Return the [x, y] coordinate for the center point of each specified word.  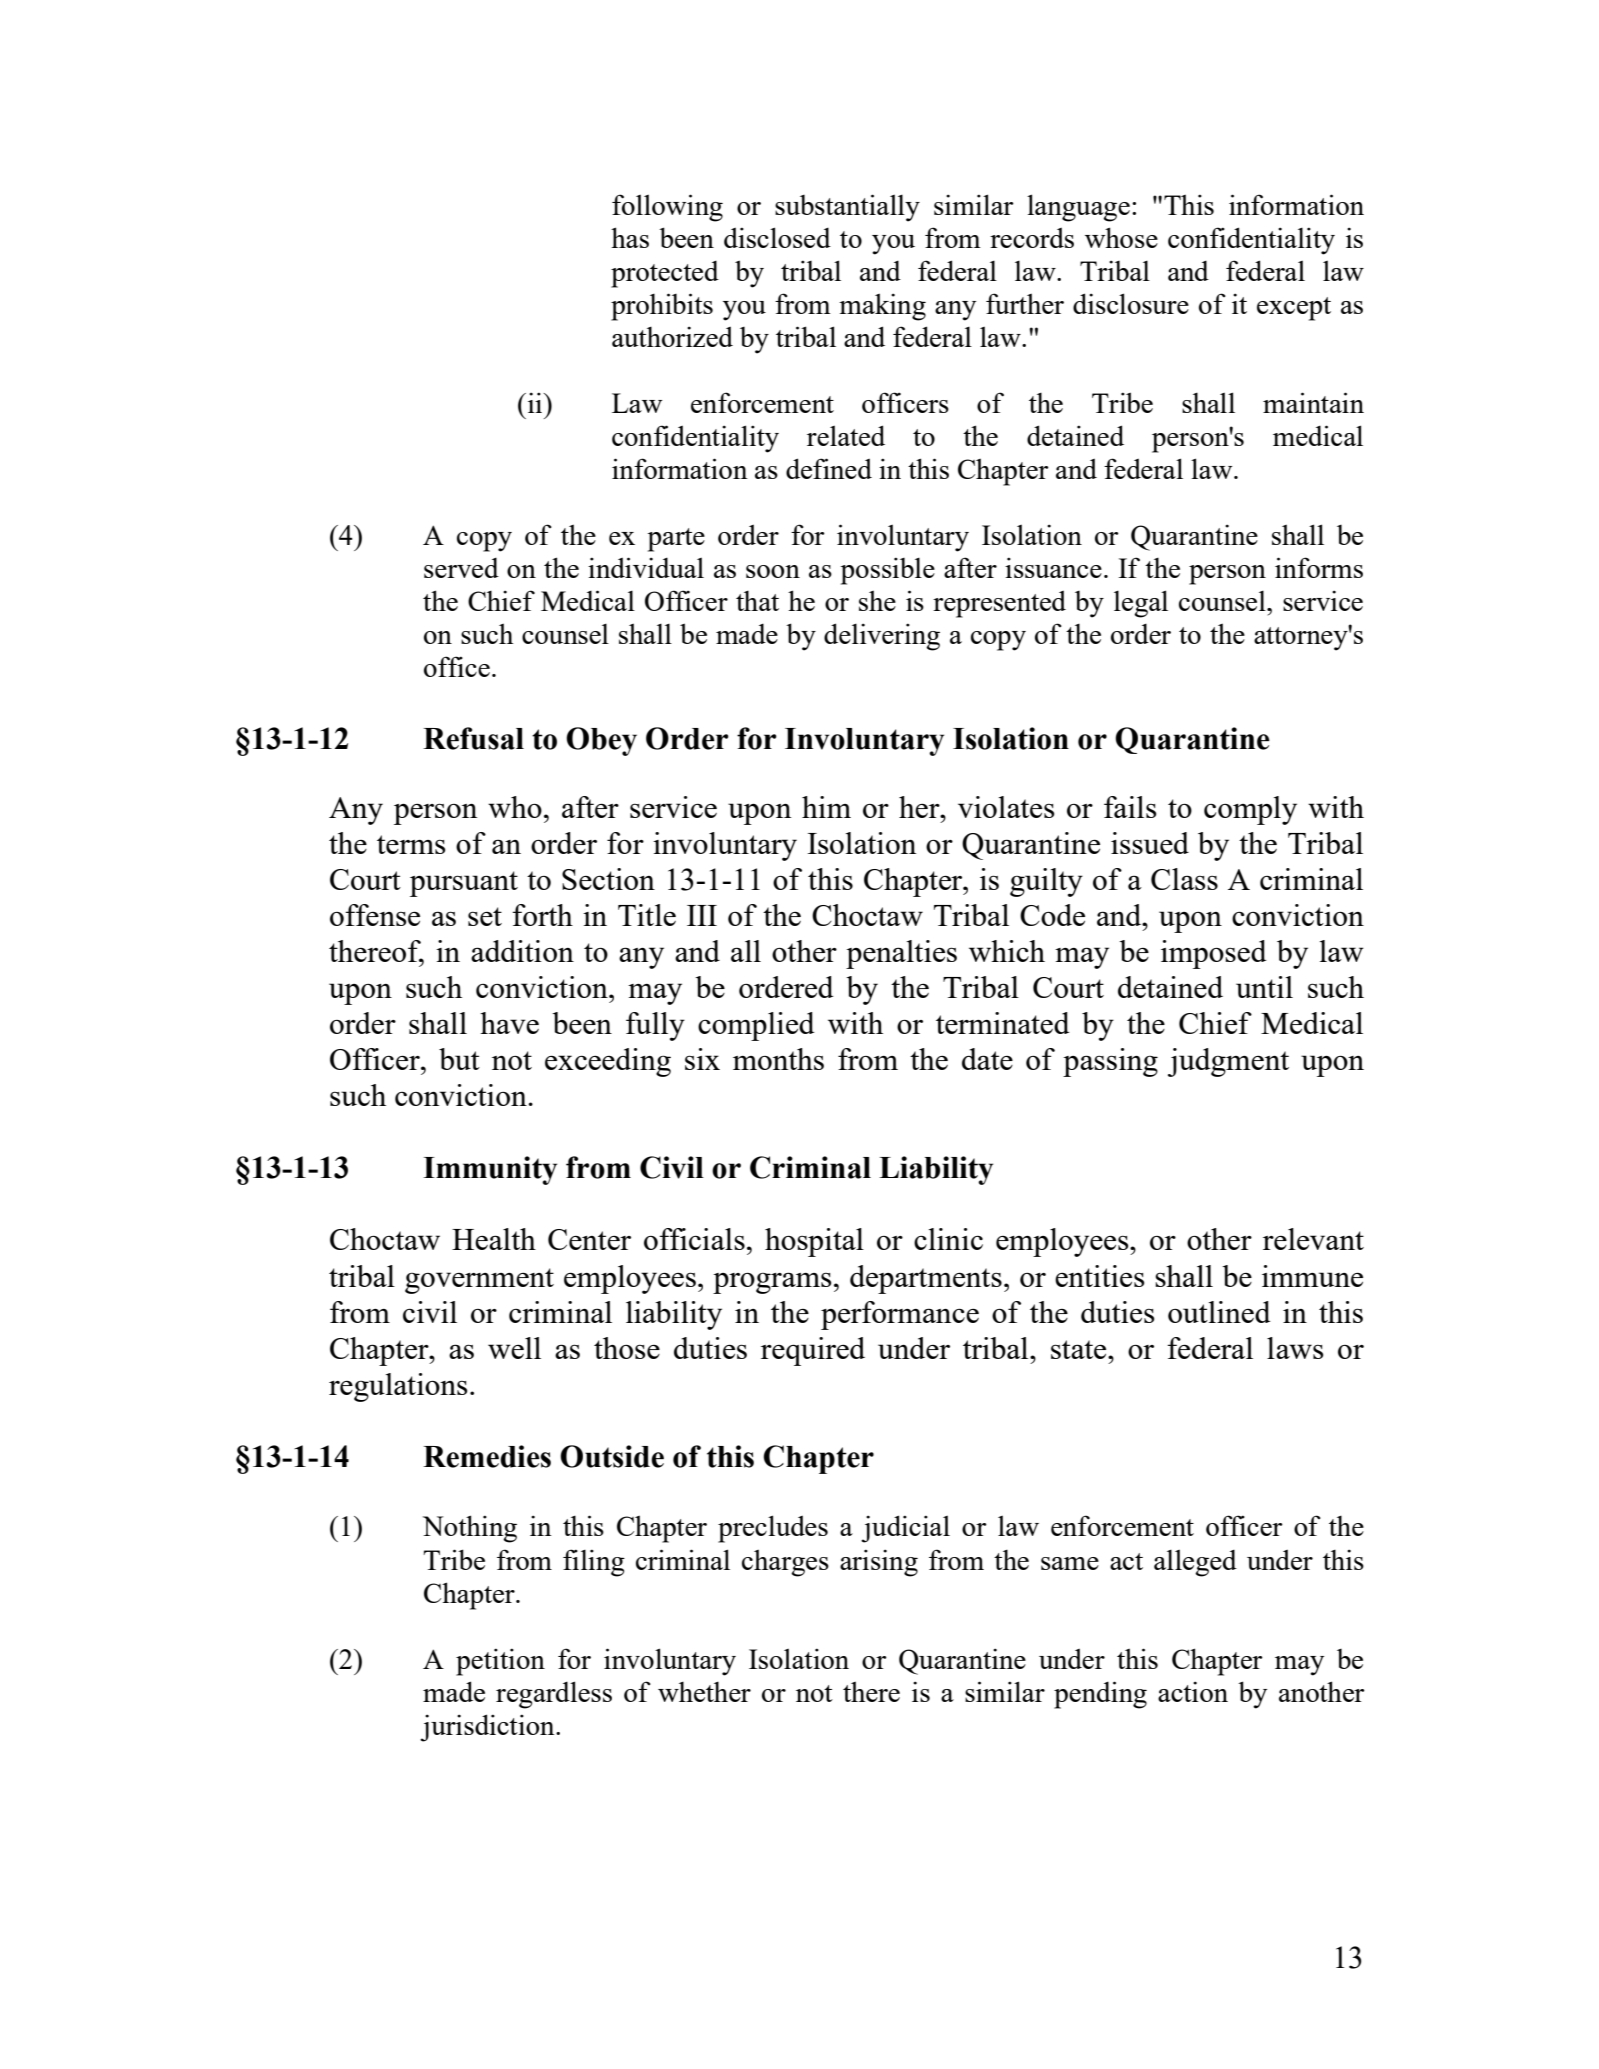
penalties [901, 954]
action [1193, 1691]
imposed [1213, 954]
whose [1121, 237]
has [630, 237]
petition [500, 1662]
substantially [847, 208]
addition [522, 951]
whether [704, 1692]
